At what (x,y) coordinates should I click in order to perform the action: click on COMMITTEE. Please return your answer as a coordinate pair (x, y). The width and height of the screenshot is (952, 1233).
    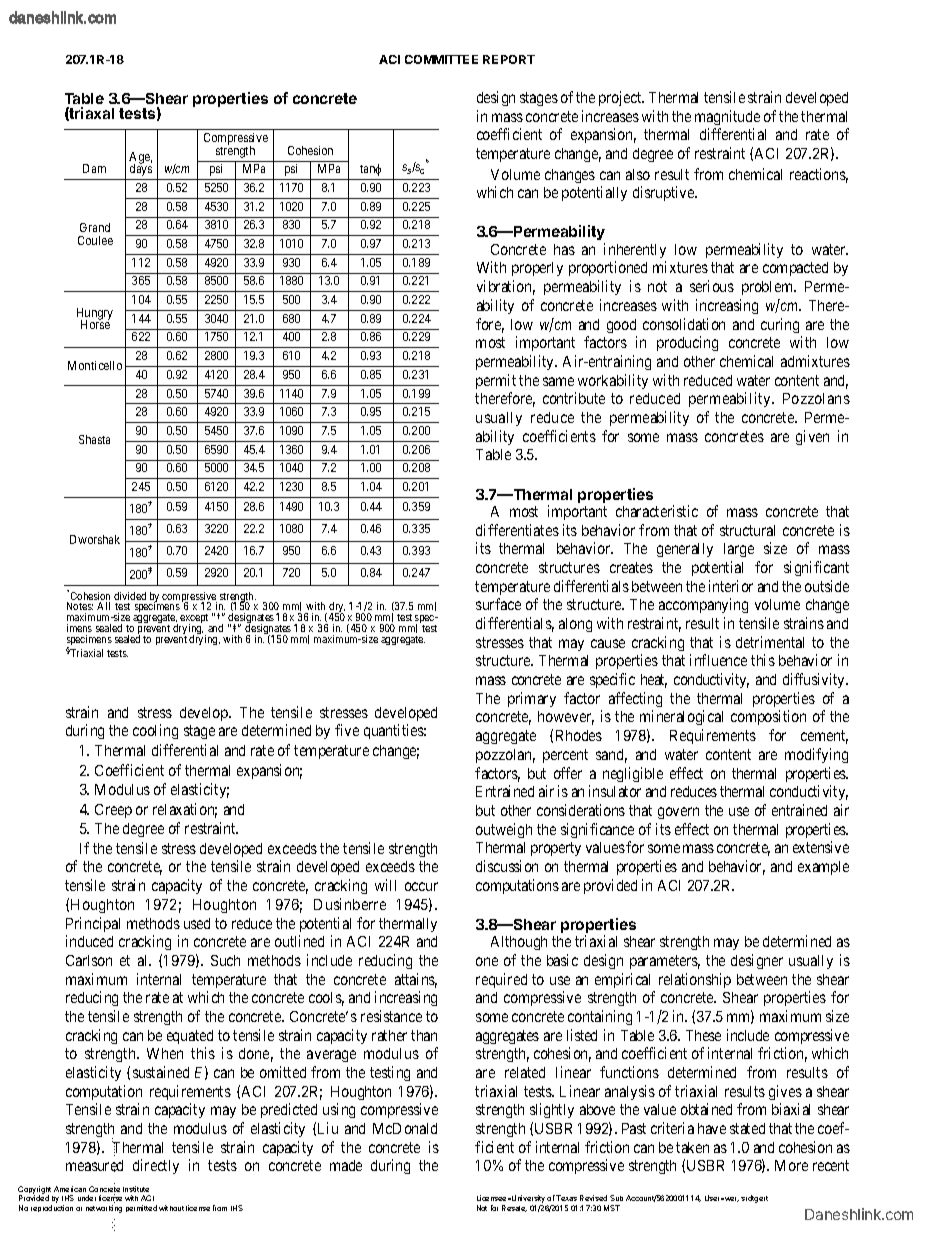
    Looking at the image, I should click on (441, 59).
